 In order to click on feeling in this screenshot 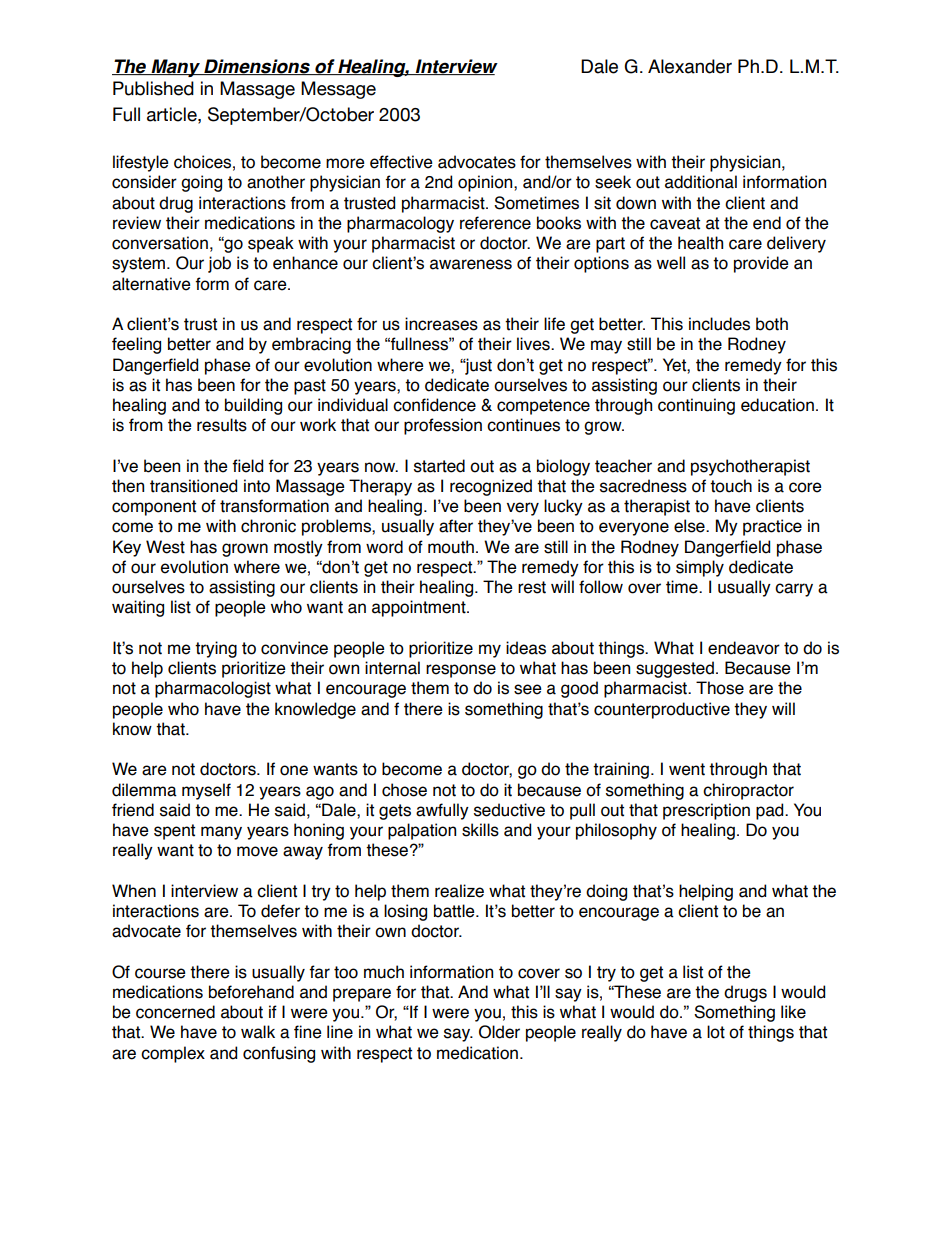, I will do `click(136, 345)`.
